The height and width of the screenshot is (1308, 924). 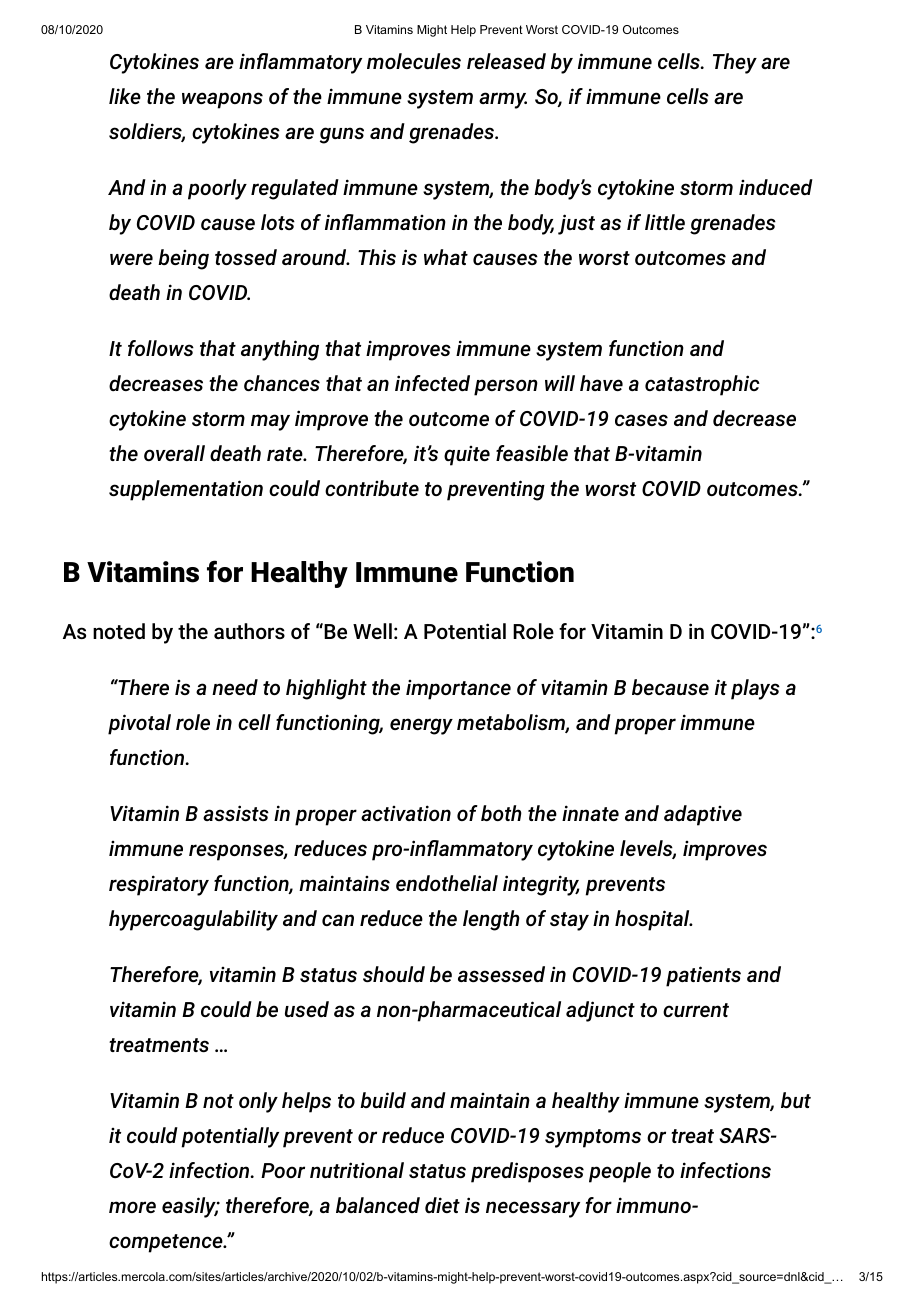 I want to click on more, so click(x=132, y=1207).
